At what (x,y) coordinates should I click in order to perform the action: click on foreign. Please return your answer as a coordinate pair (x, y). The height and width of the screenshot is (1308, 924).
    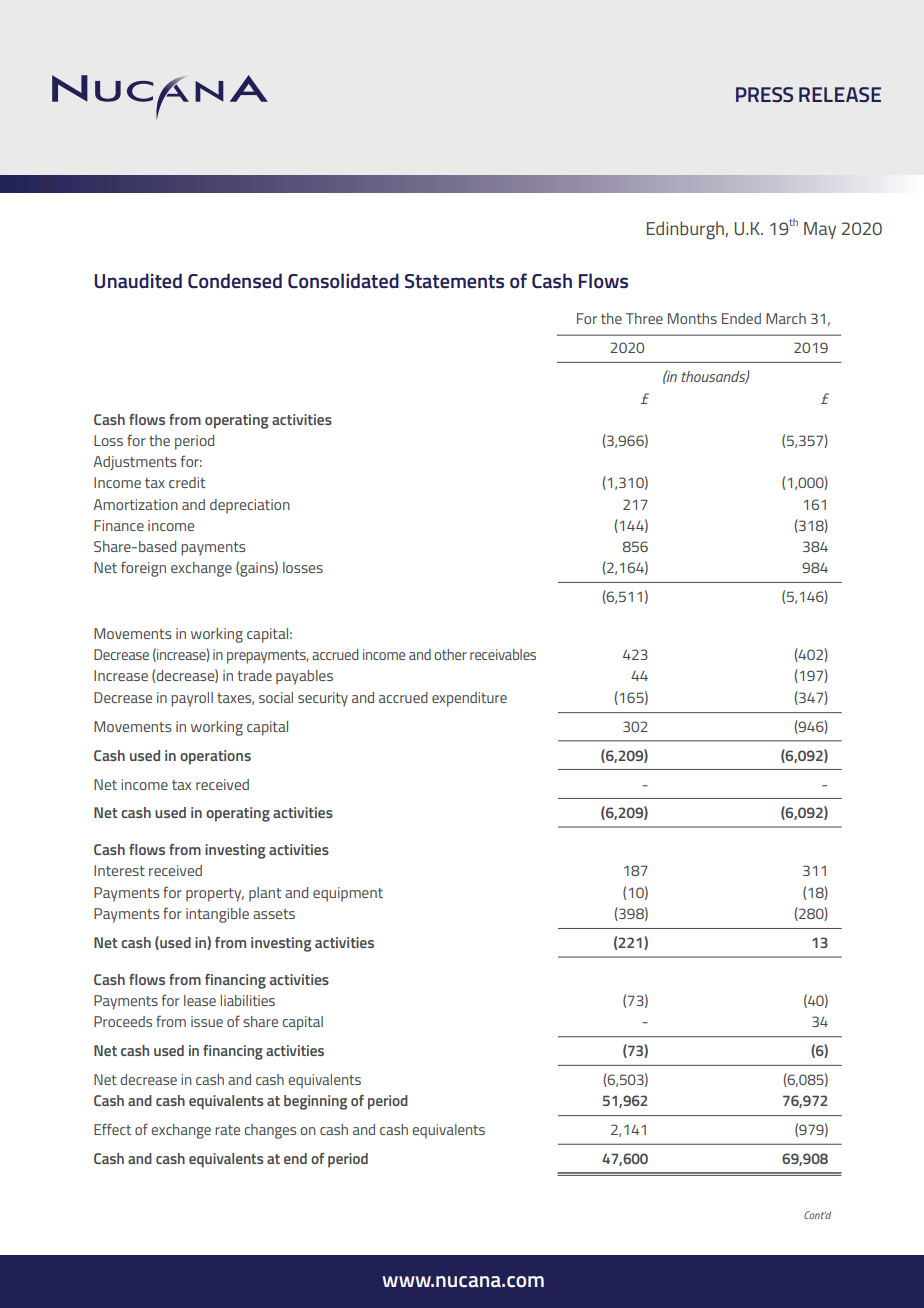
    Looking at the image, I should click on (143, 569).
